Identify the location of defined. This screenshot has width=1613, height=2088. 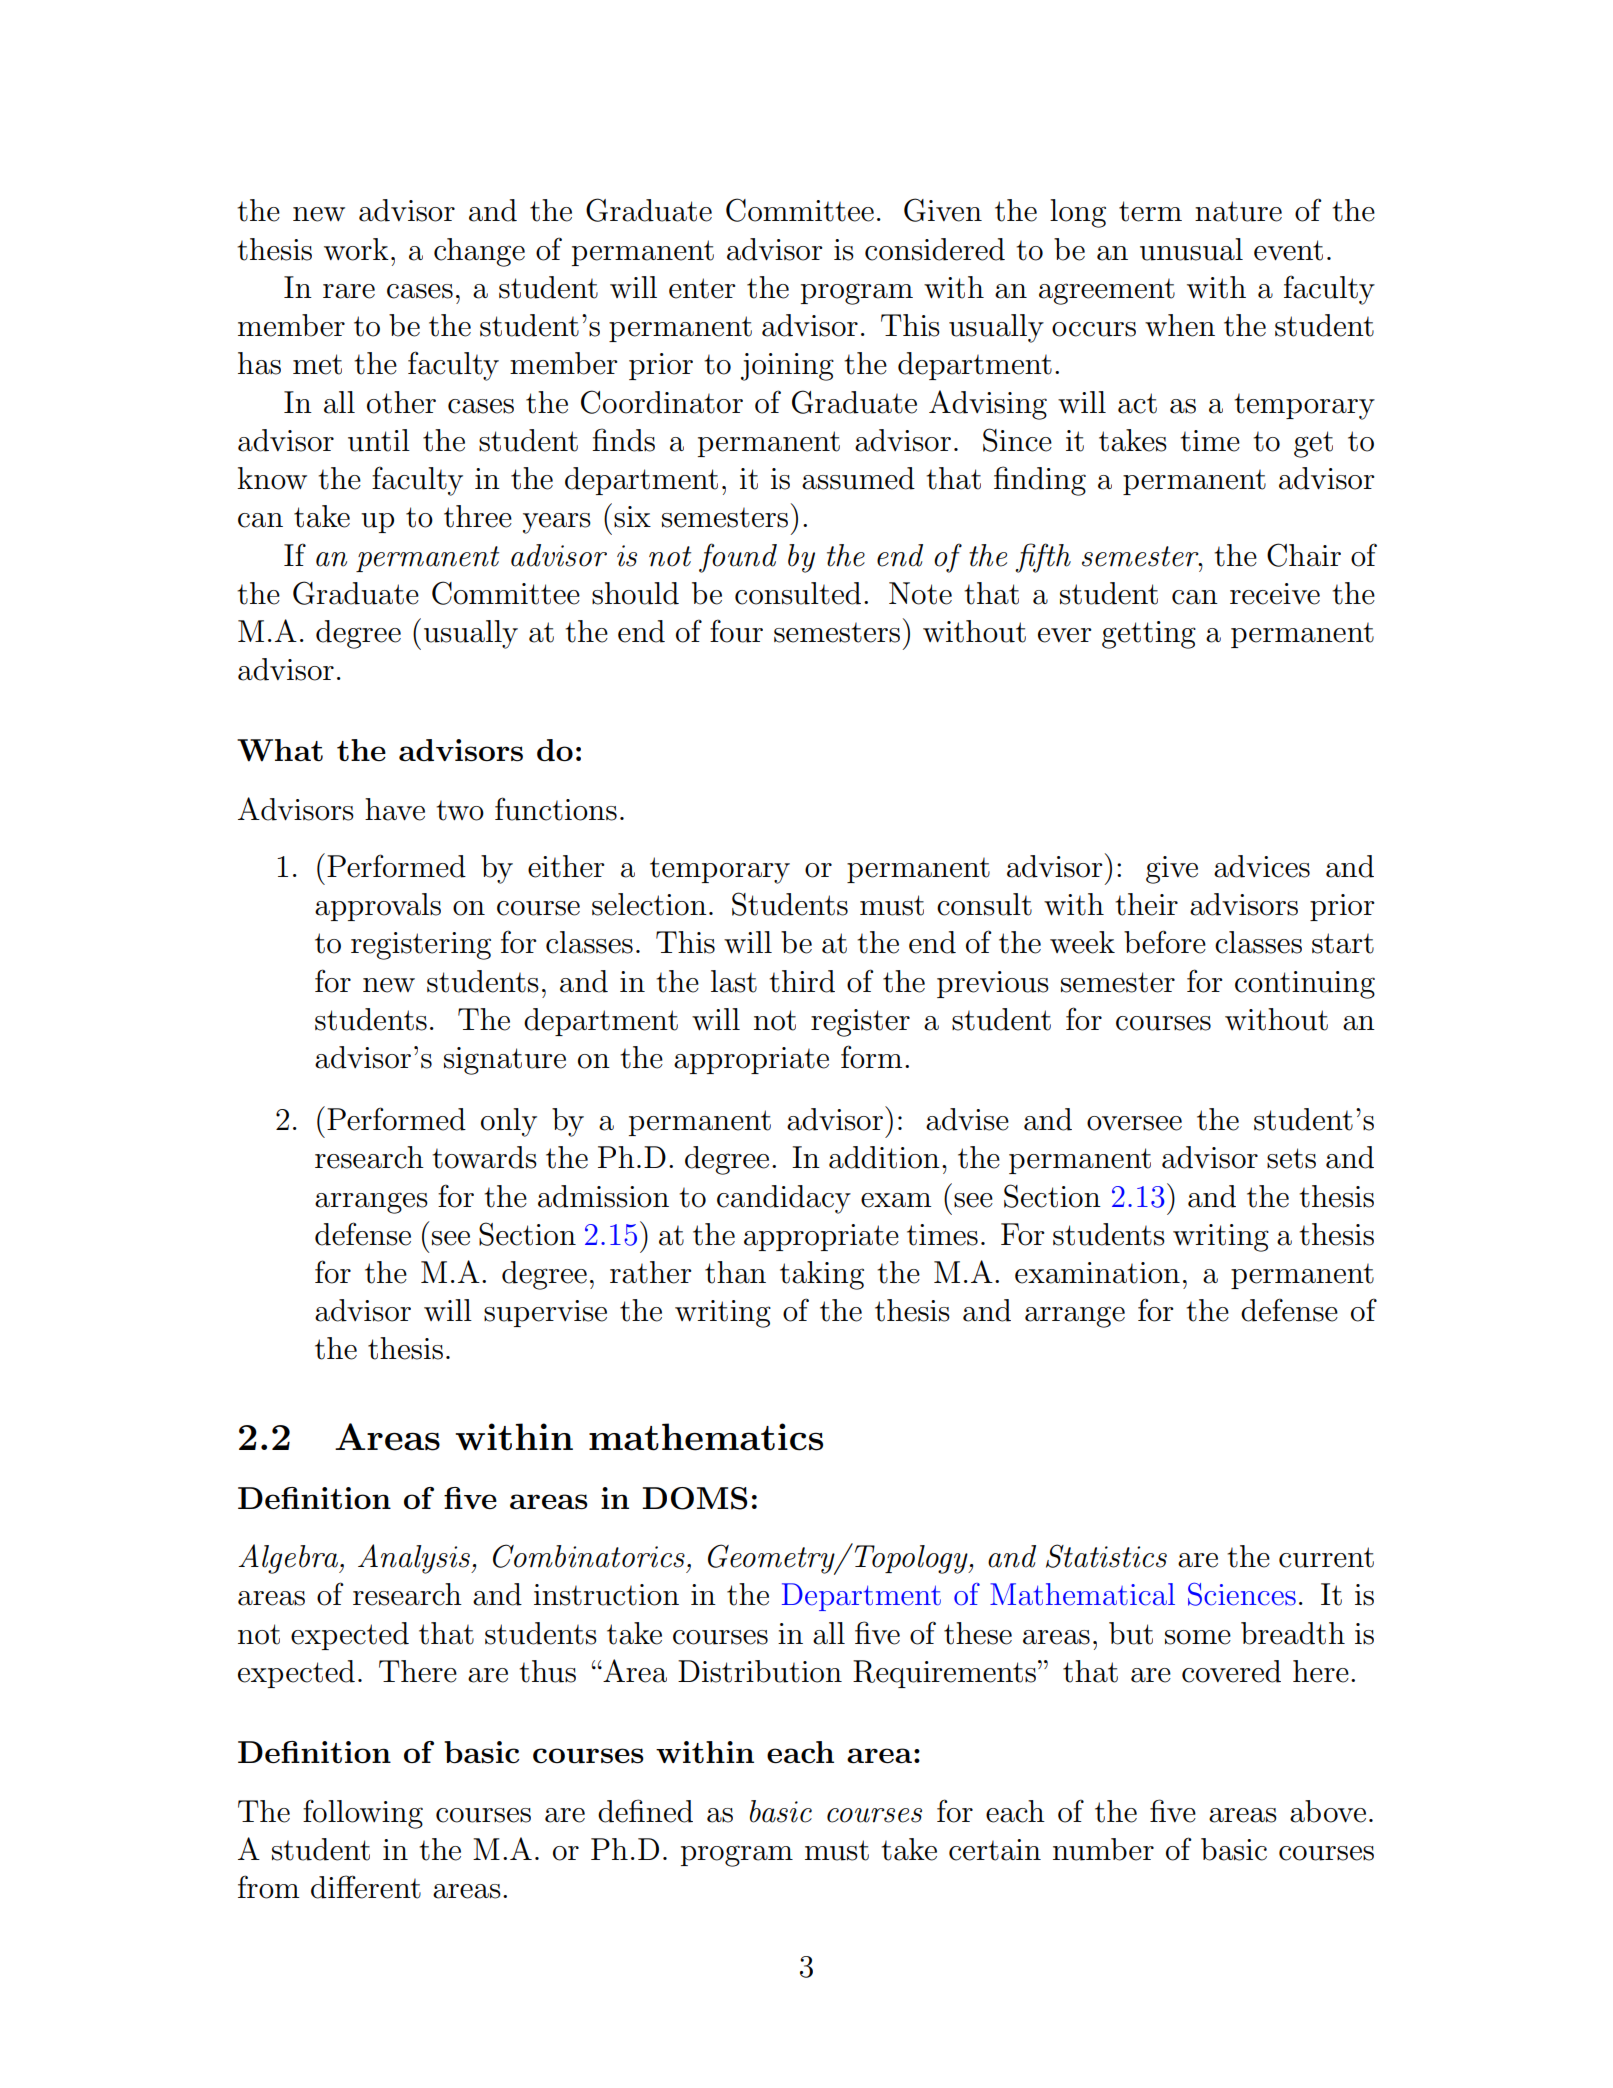
(645, 1811).
